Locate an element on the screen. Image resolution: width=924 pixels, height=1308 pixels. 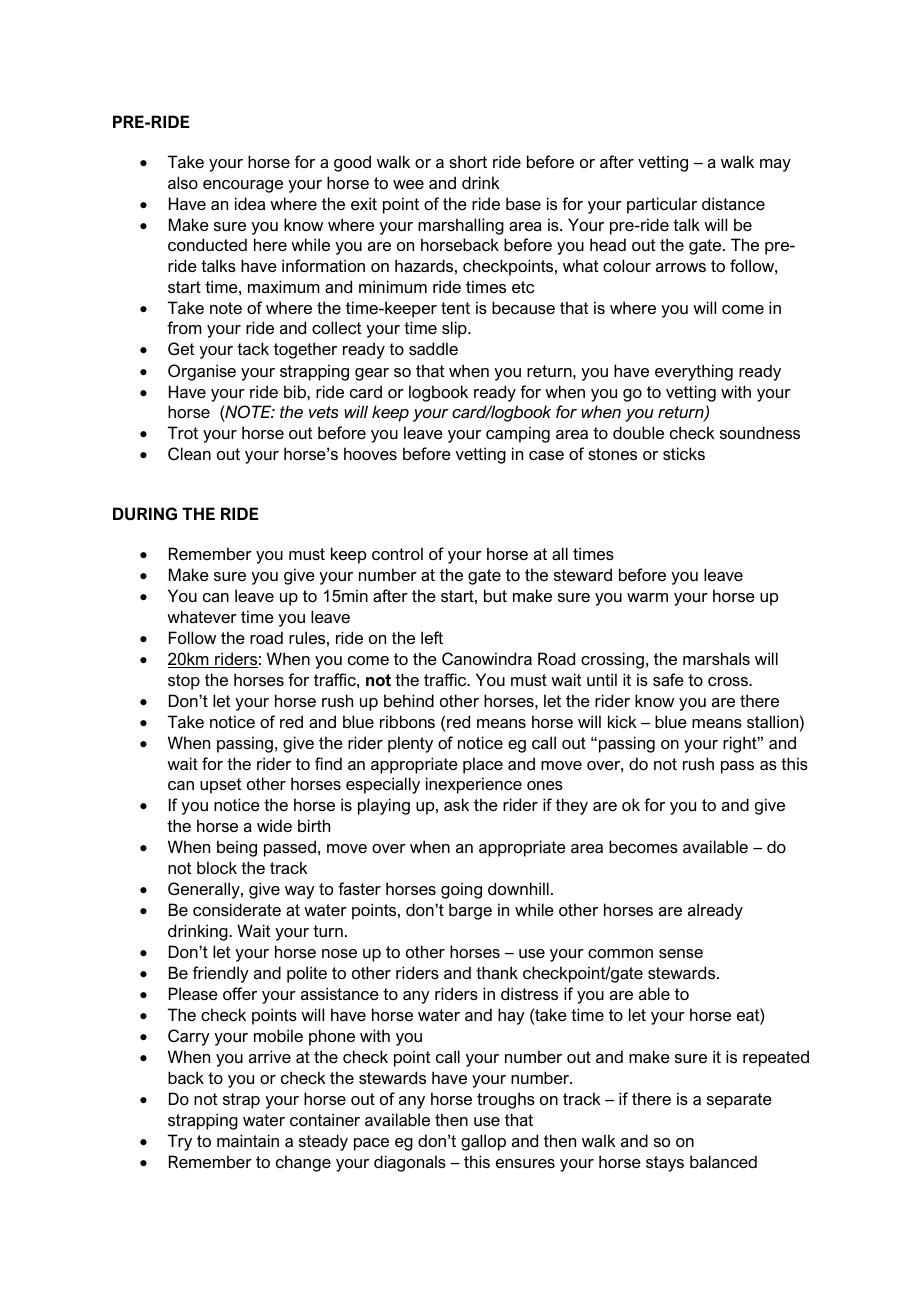
short is located at coordinates (468, 161).
